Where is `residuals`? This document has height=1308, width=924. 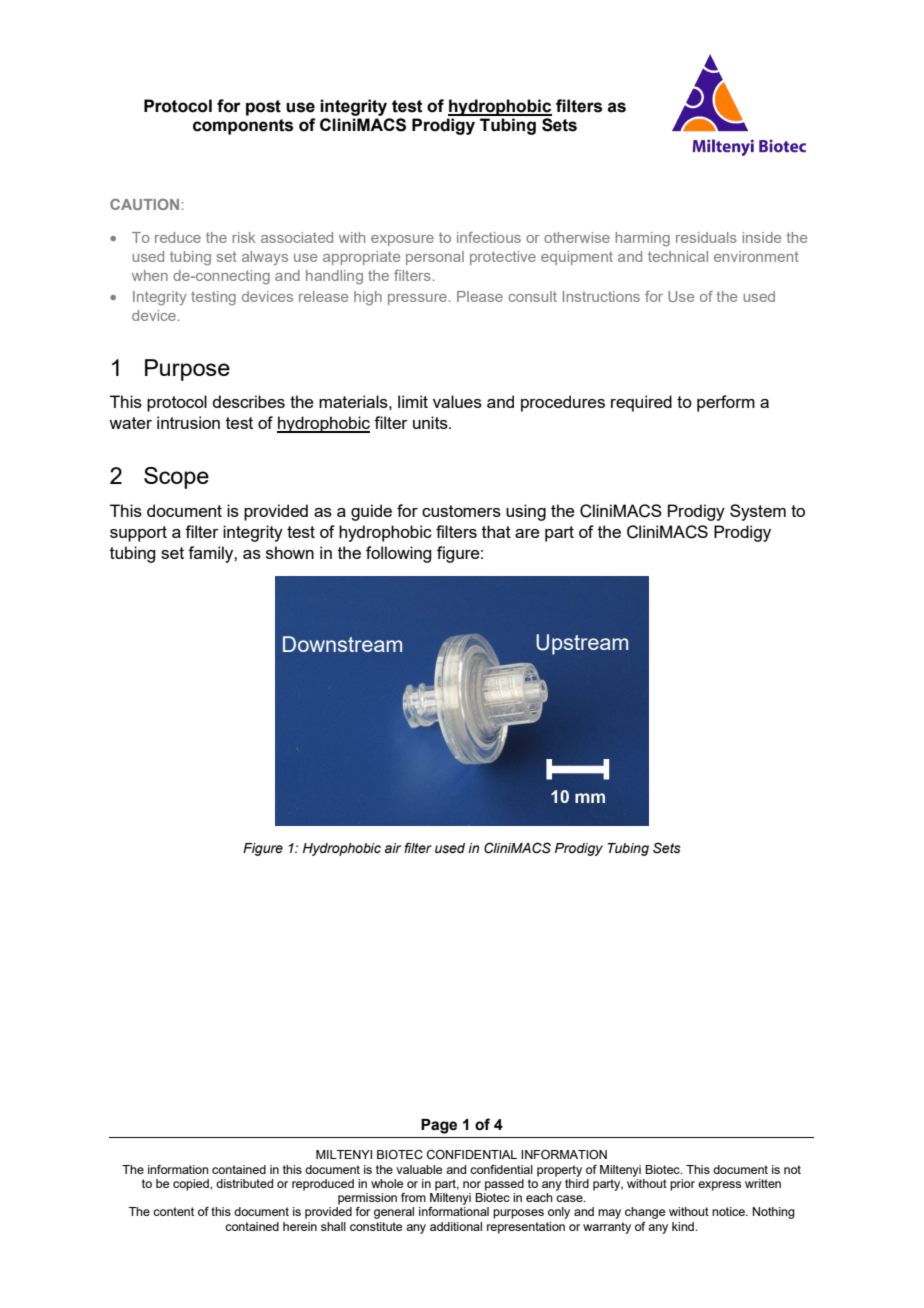 residuals is located at coordinates (706, 237).
